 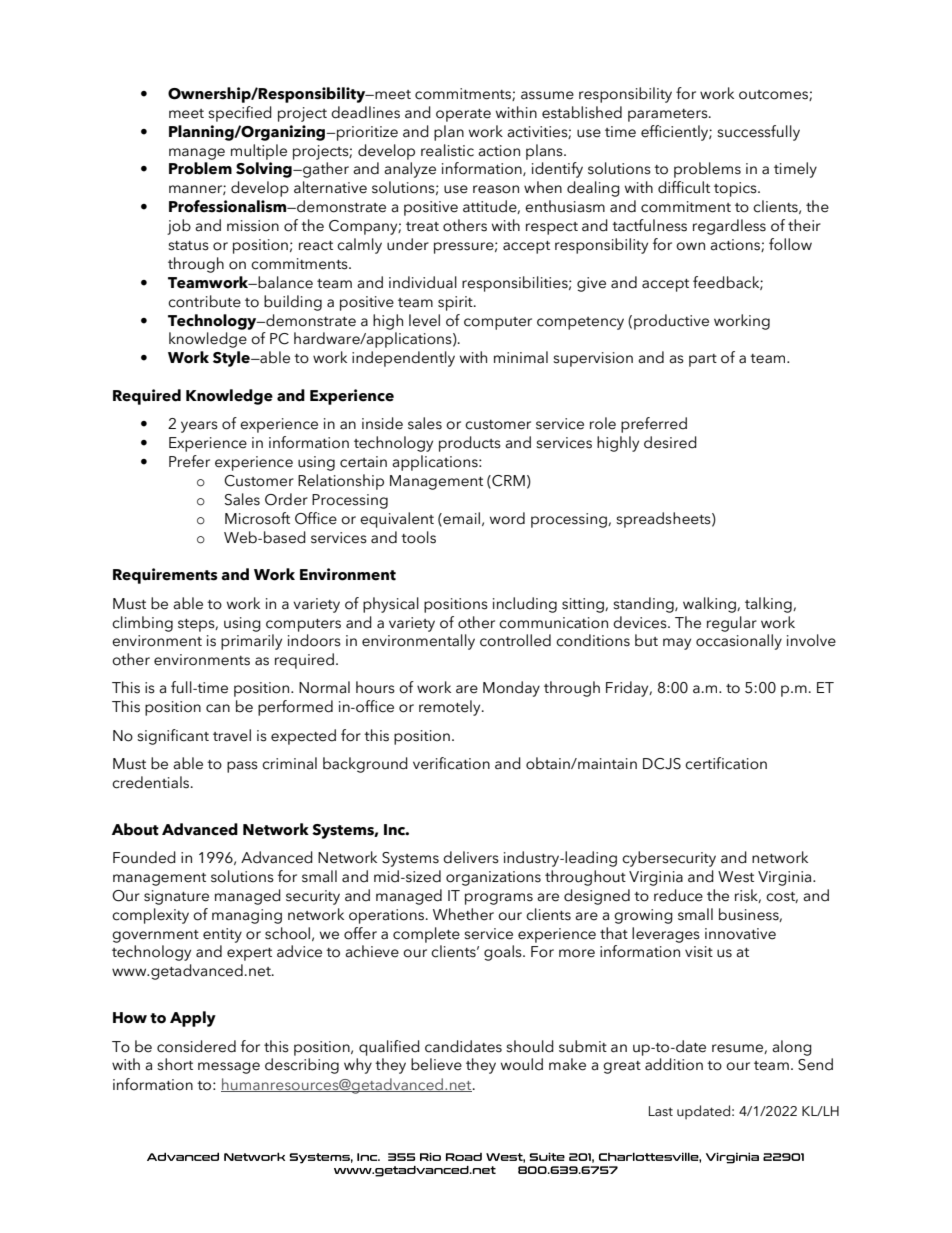 I want to click on specified, so click(x=240, y=114).
